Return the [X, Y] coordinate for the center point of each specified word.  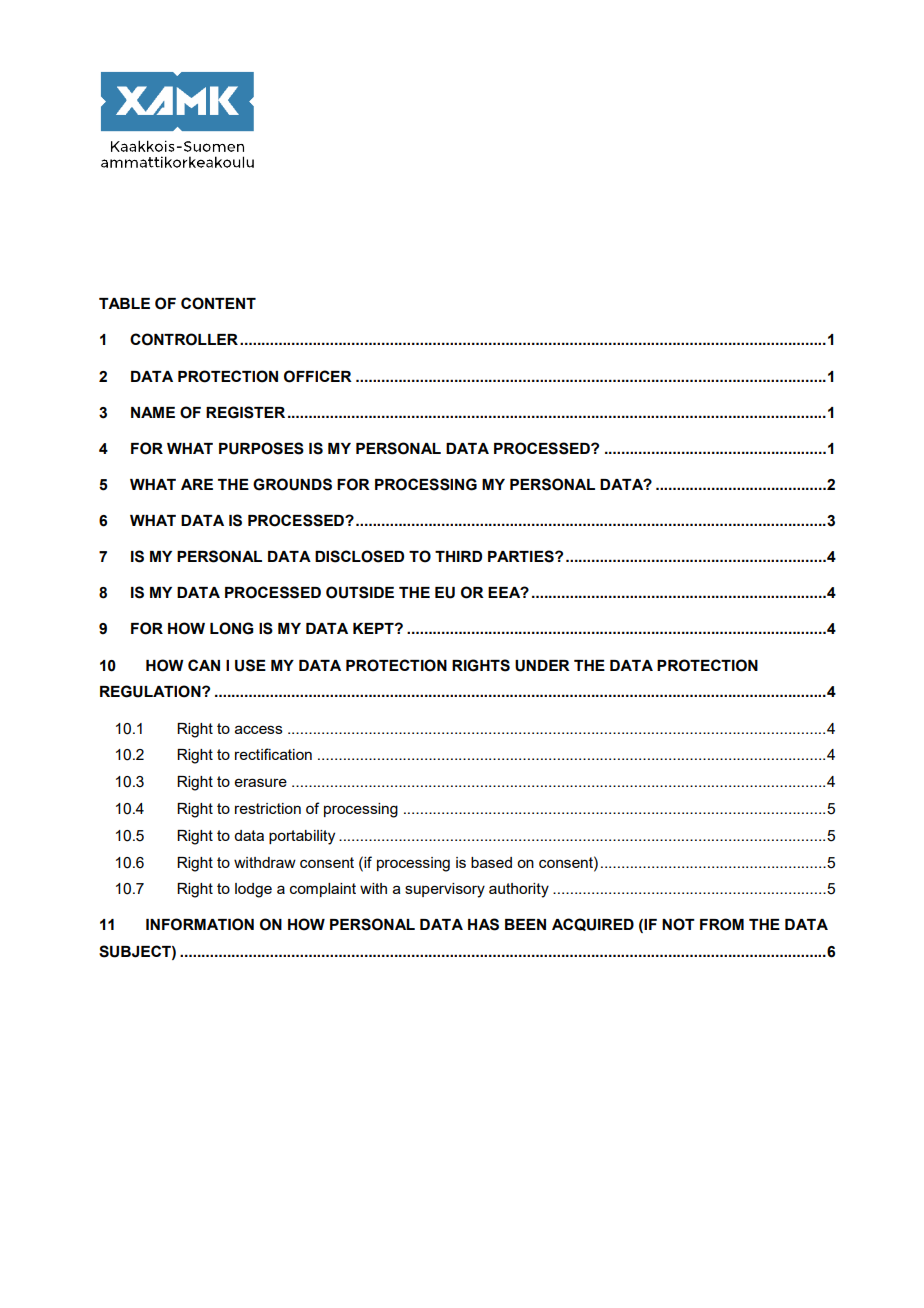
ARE [197, 484]
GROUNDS [292, 484]
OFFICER [318, 376]
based [491, 862]
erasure [261, 782]
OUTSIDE [360, 592]
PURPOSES [261, 448]
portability [302, 837]
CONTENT [218, 303]
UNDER [542, 666]
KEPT [374, 628]
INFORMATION [200, 924]
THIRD [458, 556]
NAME [153, 412]
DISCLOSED [359, 556]
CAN [204, 665]
